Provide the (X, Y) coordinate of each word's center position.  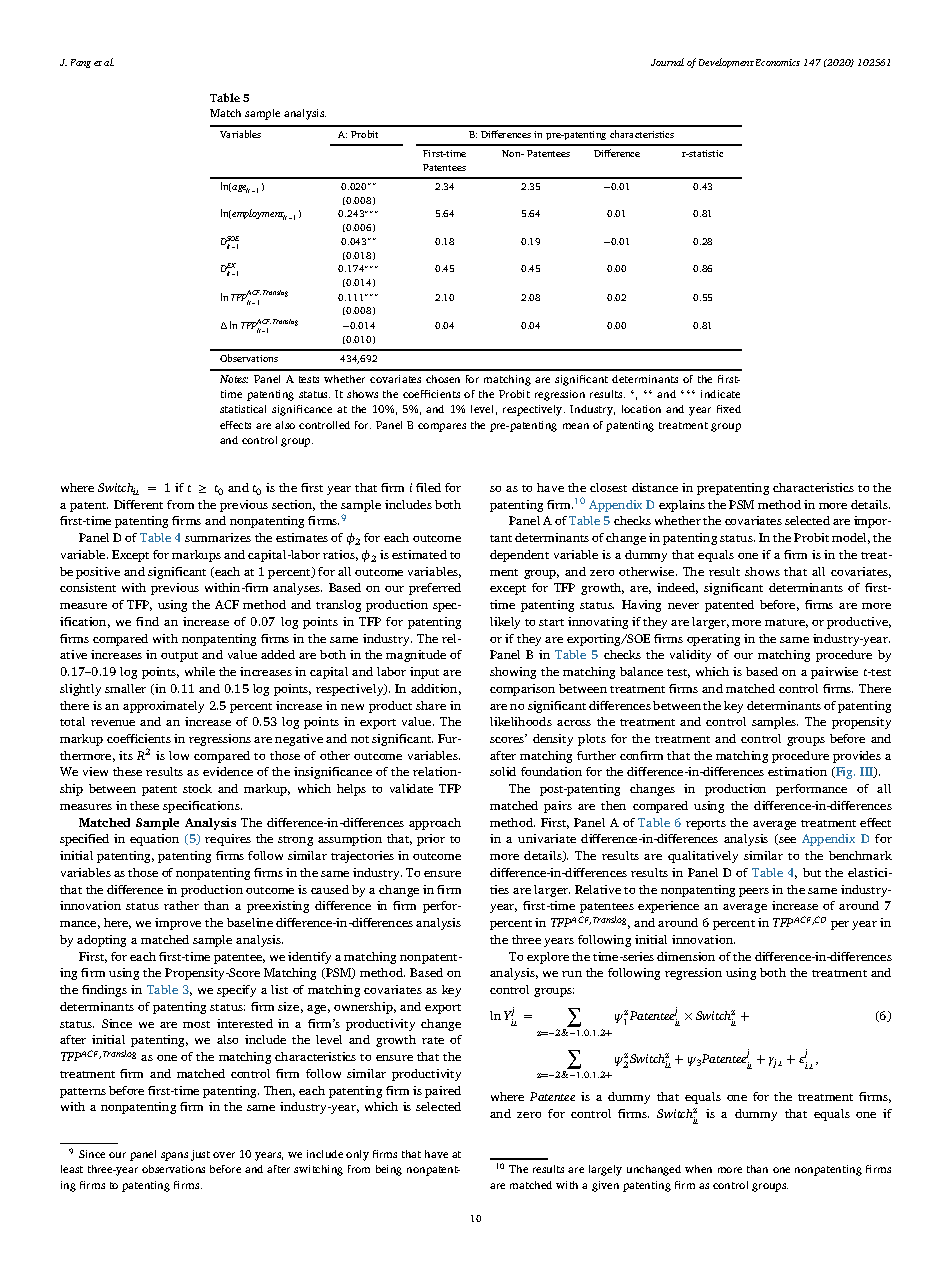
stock (197, 788)
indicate (720, 394)
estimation (797, 771)
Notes (234, 379)
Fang (81, 63)
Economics (778, 62)
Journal (667, 62)
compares (442, 427)
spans (174, 1156)
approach (435, 824)
